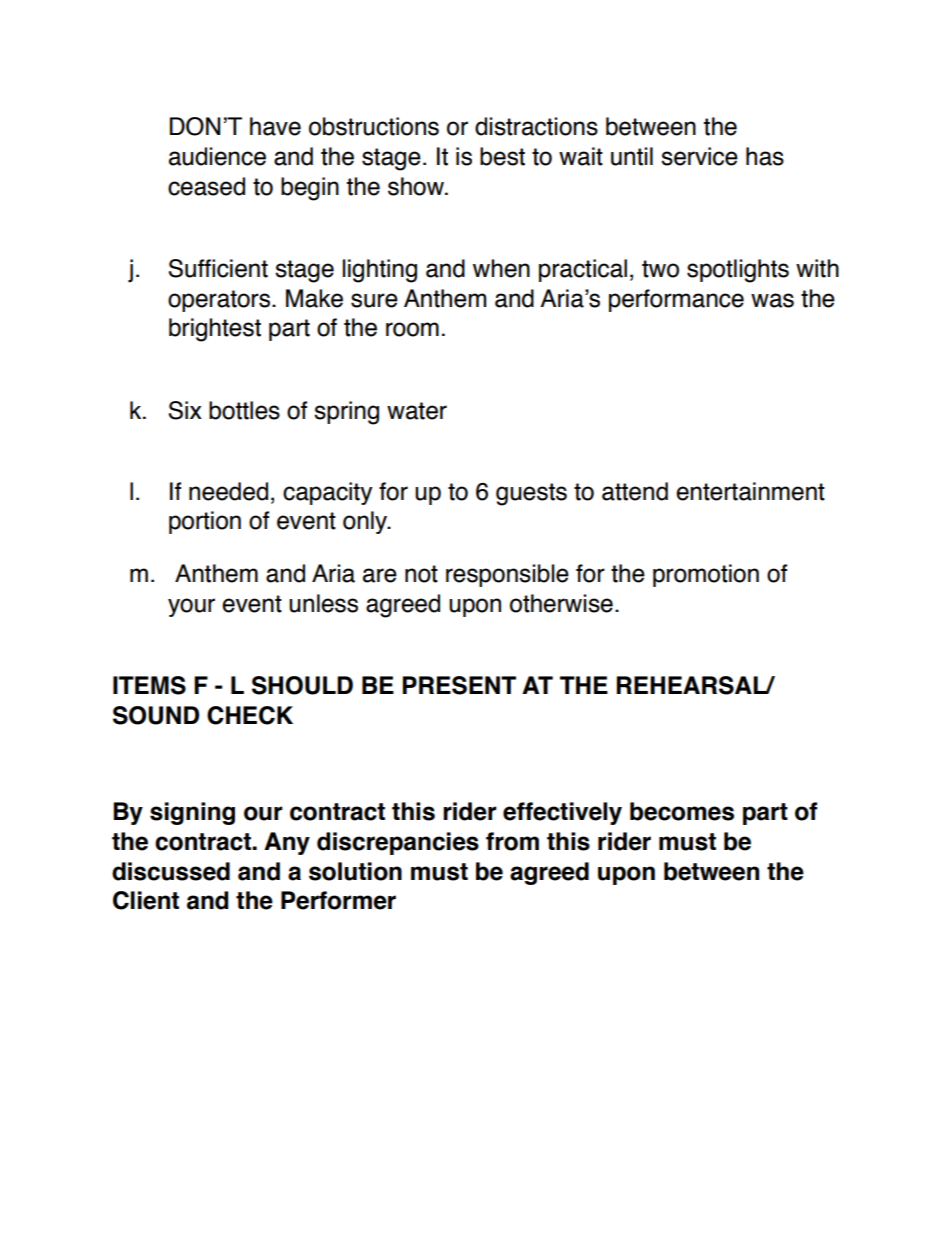  I want to click on bottles, so click(244, 410).
